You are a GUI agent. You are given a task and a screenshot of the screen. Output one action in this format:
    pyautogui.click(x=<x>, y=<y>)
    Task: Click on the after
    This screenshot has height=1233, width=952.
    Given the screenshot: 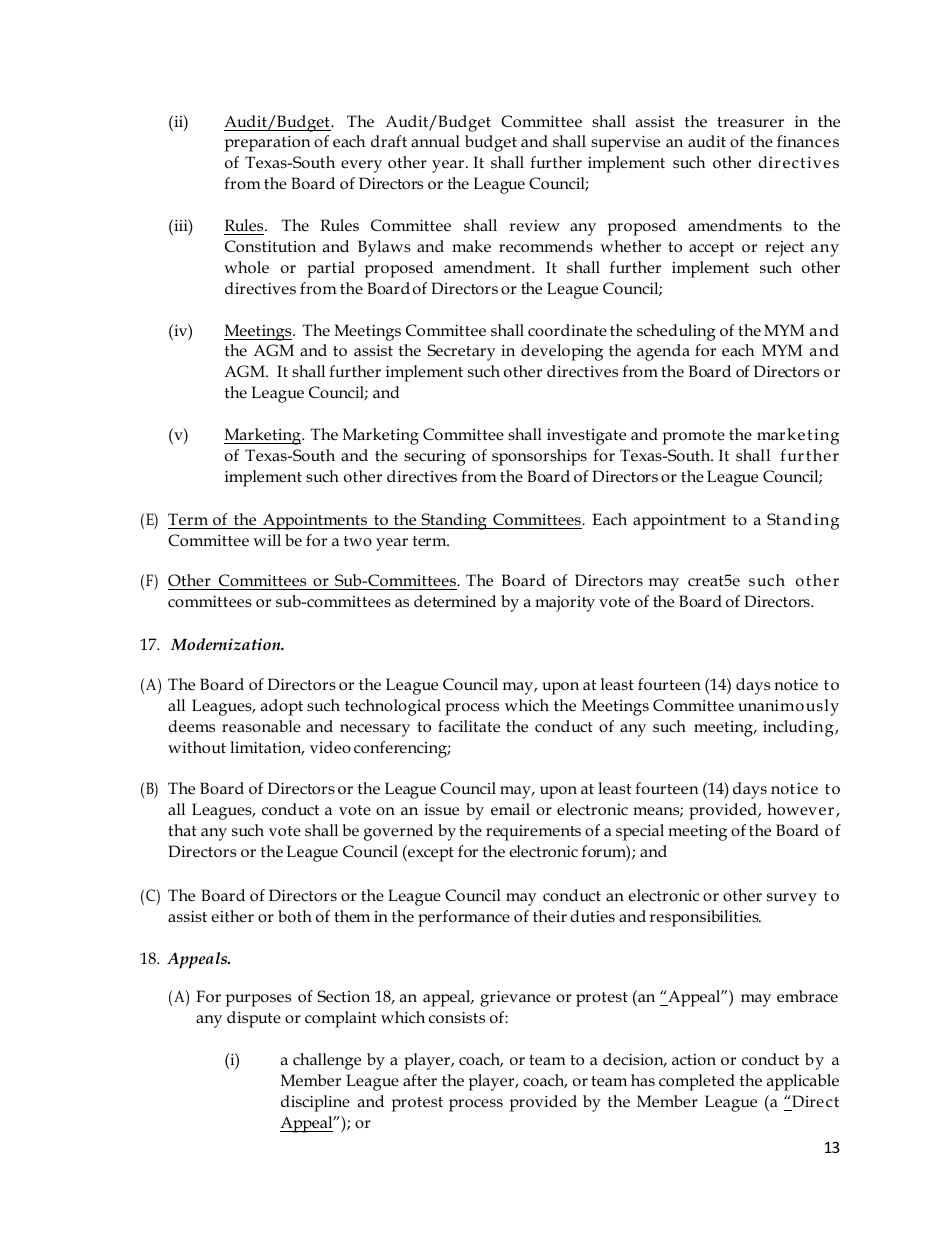 What is the action you would take?
    pyautogui.click(x=420, y=1080)
